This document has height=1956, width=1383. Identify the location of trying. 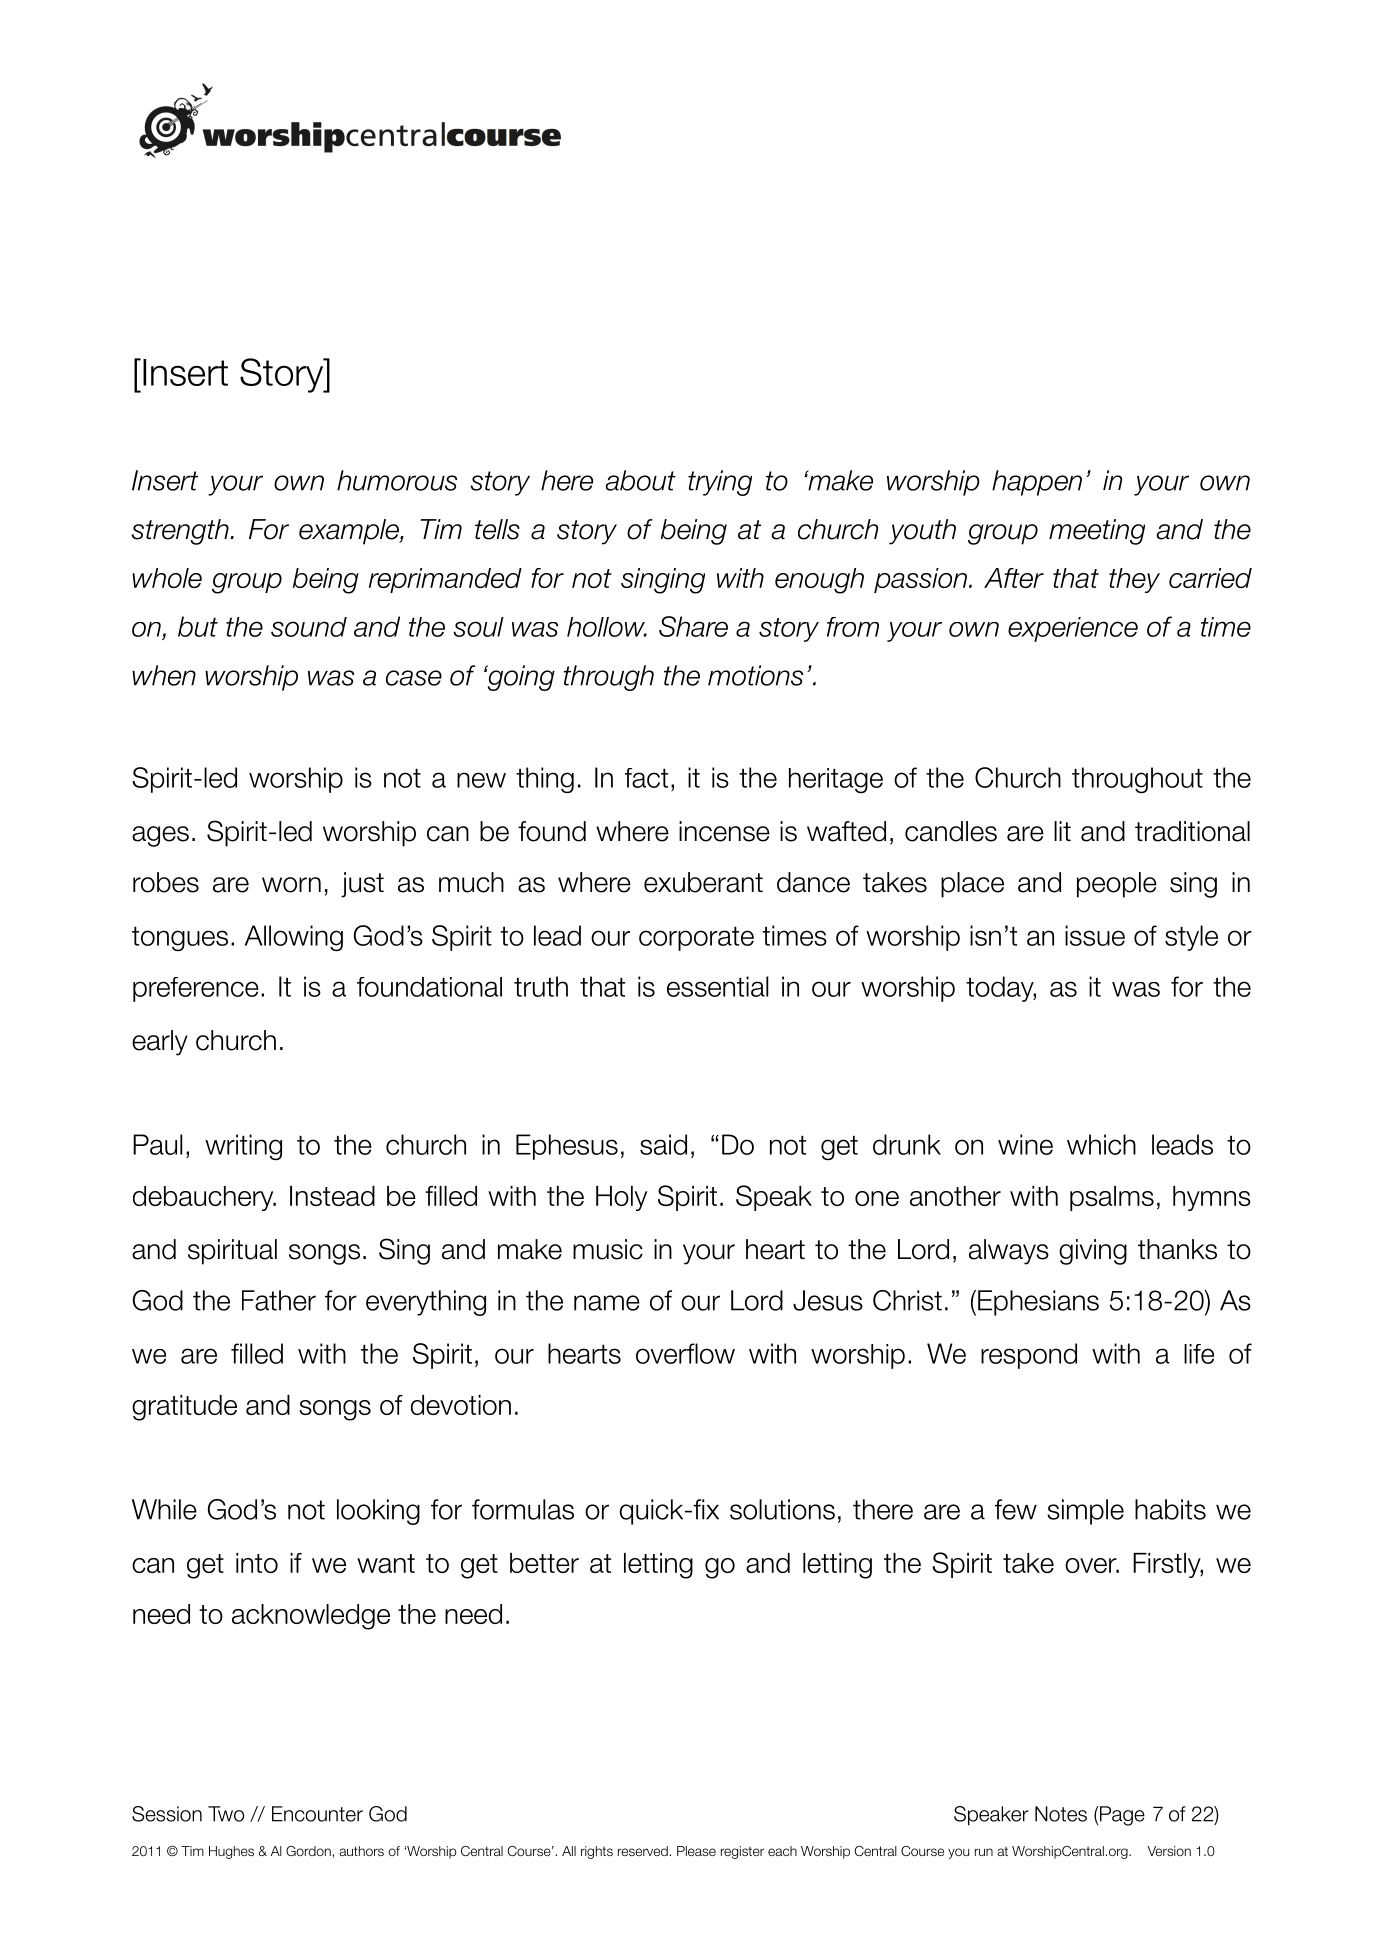
(720, 483).
